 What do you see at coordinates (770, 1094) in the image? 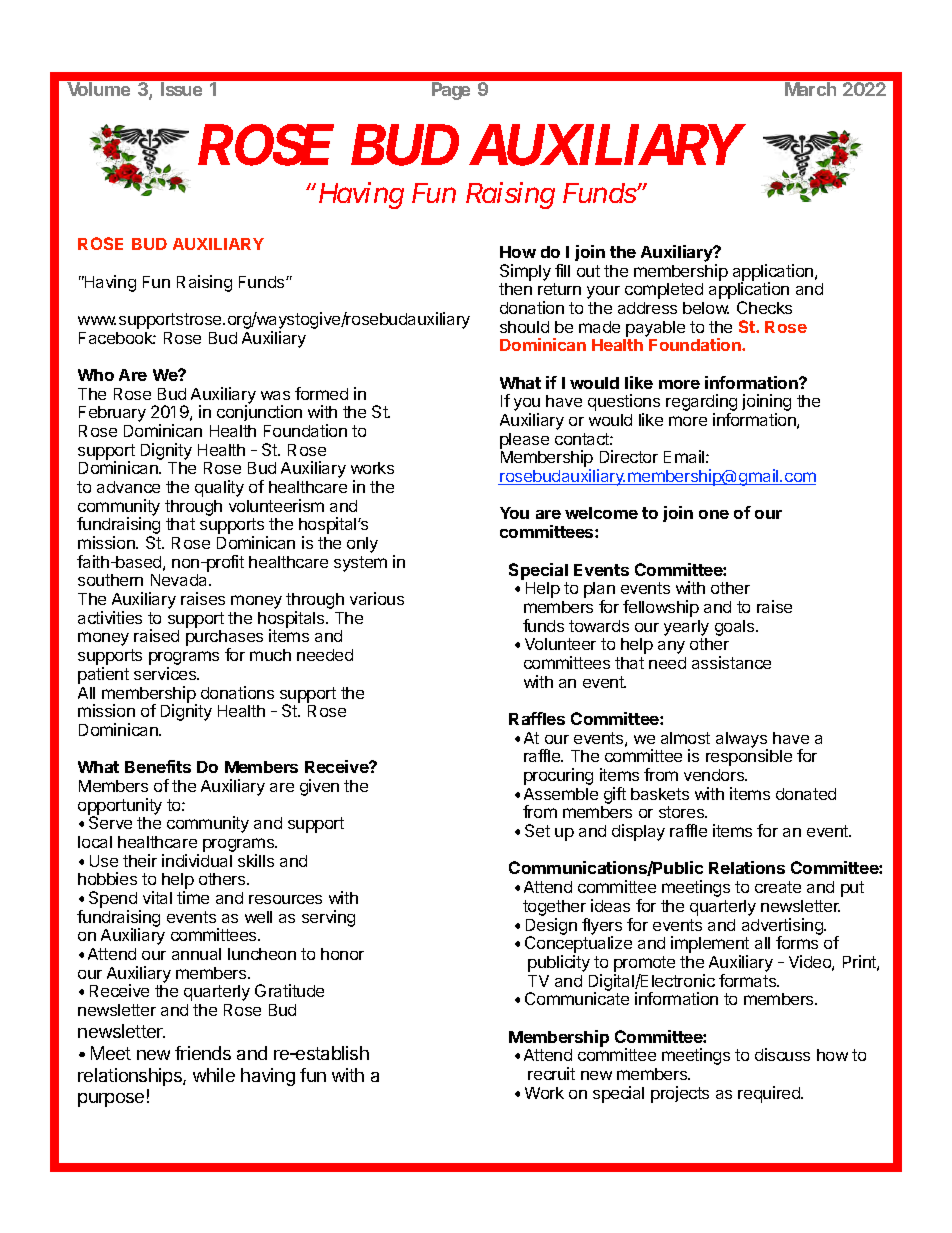
I see `required` at bounding box center [770, 1094].
